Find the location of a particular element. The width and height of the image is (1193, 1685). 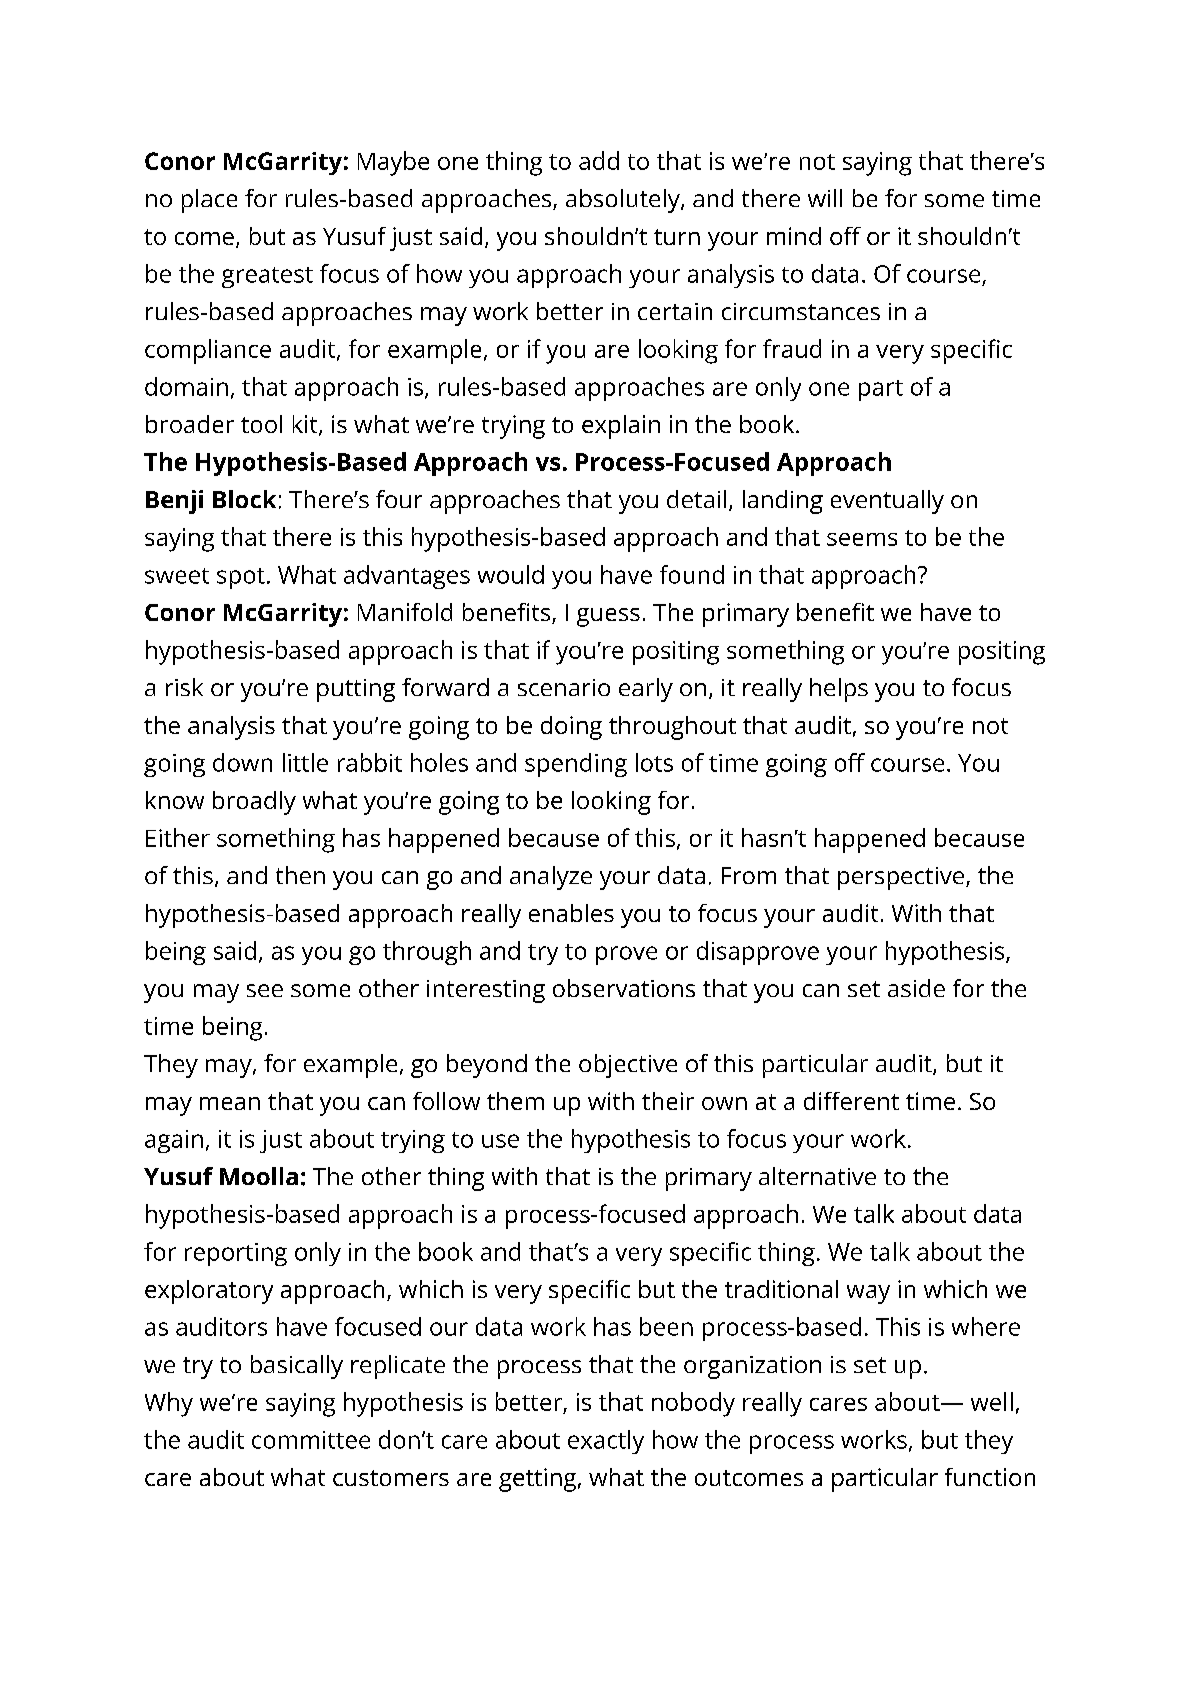

will is located at coordinates (825, 198).
